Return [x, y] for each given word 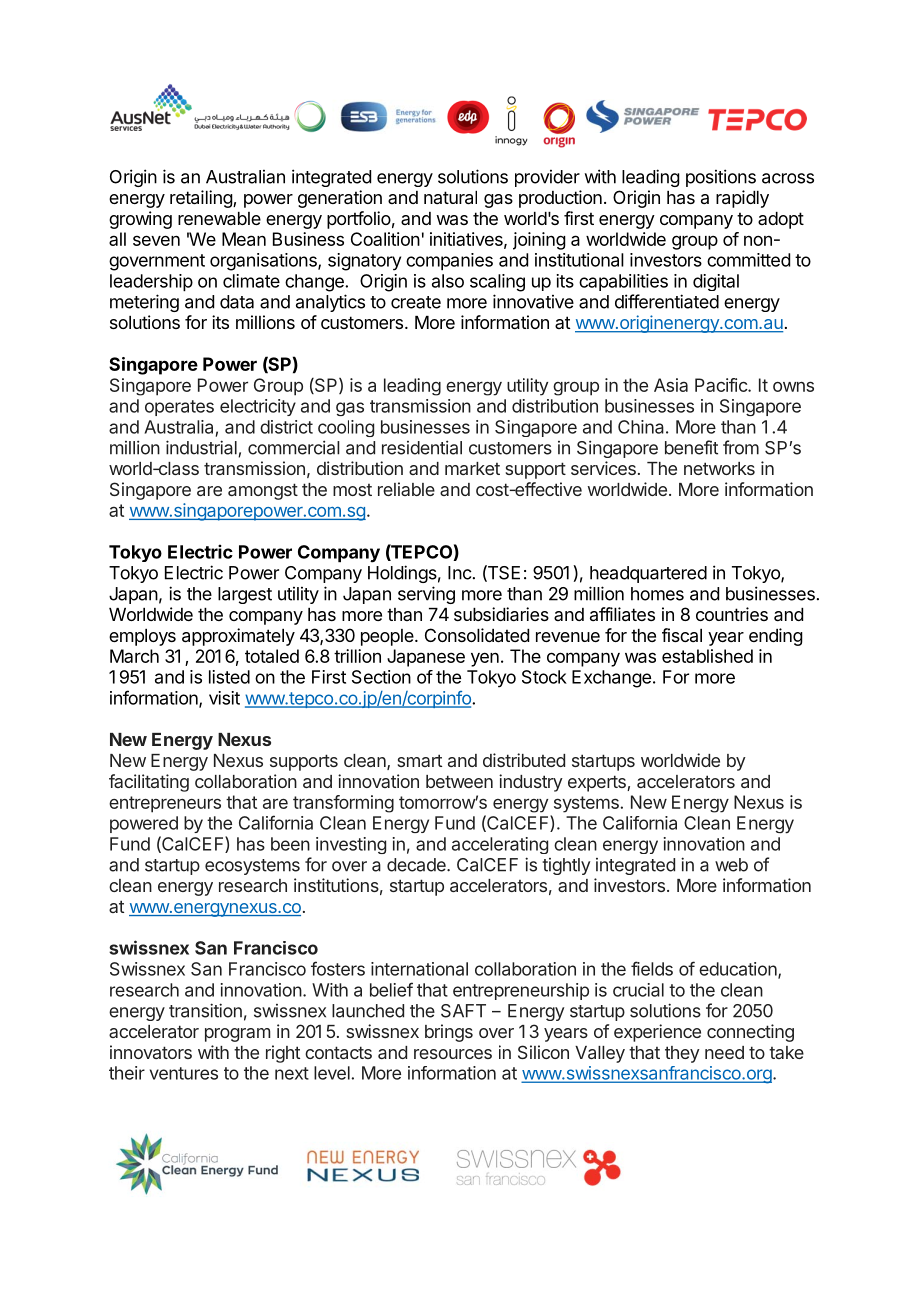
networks [719, 468]
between [459, 781]
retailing [202, 199]
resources [453, 1054]
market [472, 468]
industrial [202, 448]
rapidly [742, 199]
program [237, 1035]
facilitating [149, 783]
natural [450, 198]
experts [598, 783]
